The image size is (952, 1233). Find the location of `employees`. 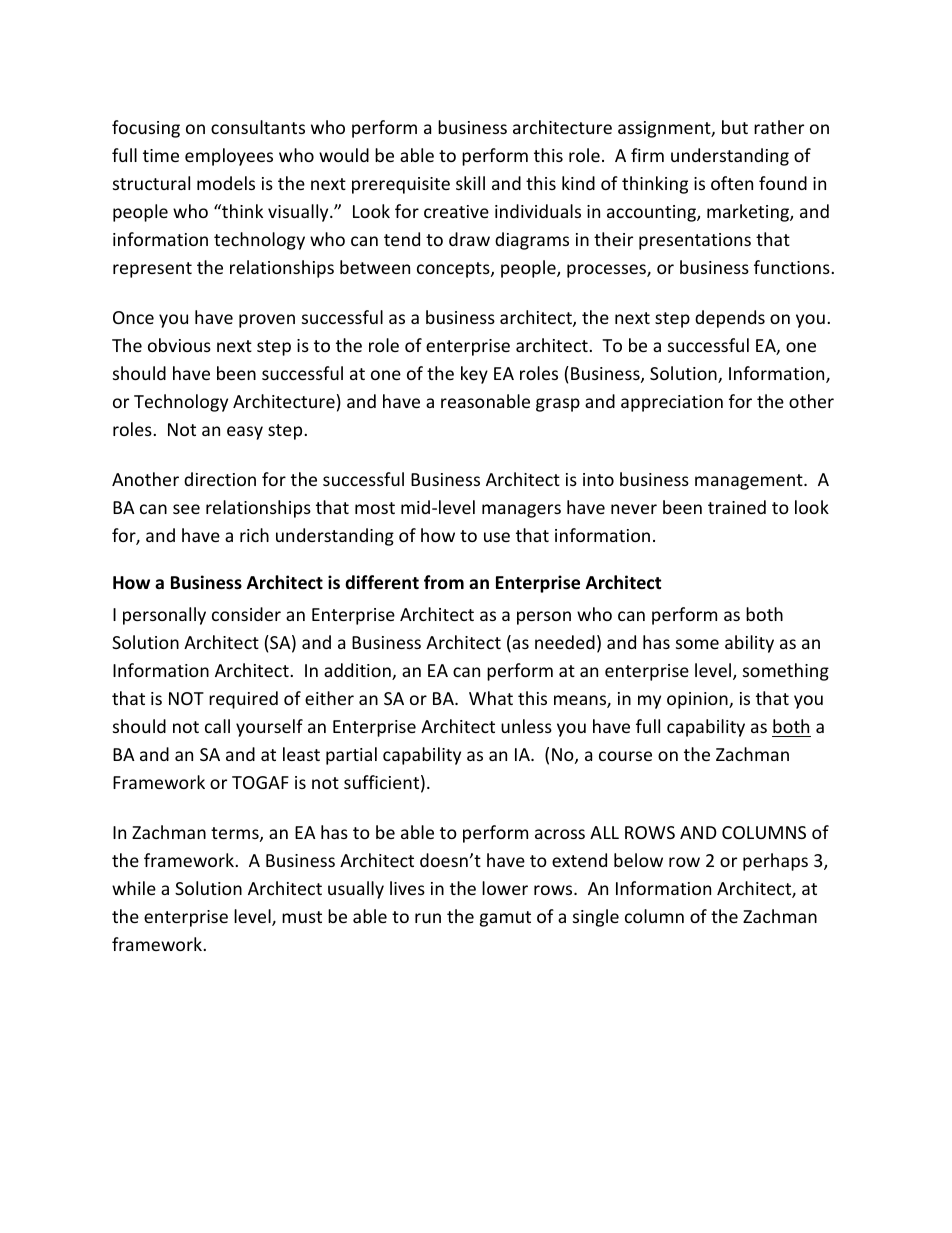

employees is located at coordinates (229, 157).
